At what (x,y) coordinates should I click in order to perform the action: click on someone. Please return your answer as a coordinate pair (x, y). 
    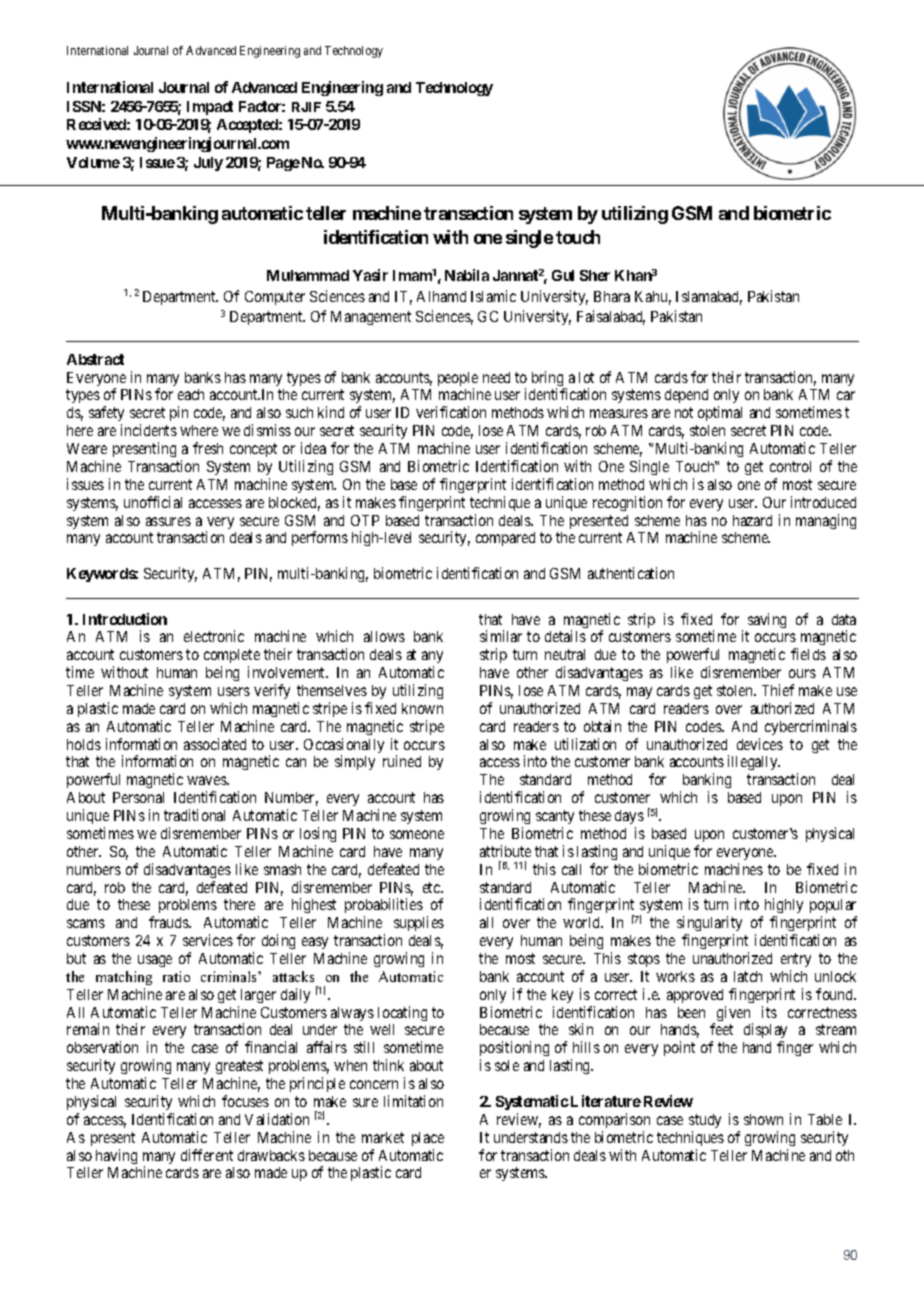
    Looking at the image, I should click on (417, 834).
